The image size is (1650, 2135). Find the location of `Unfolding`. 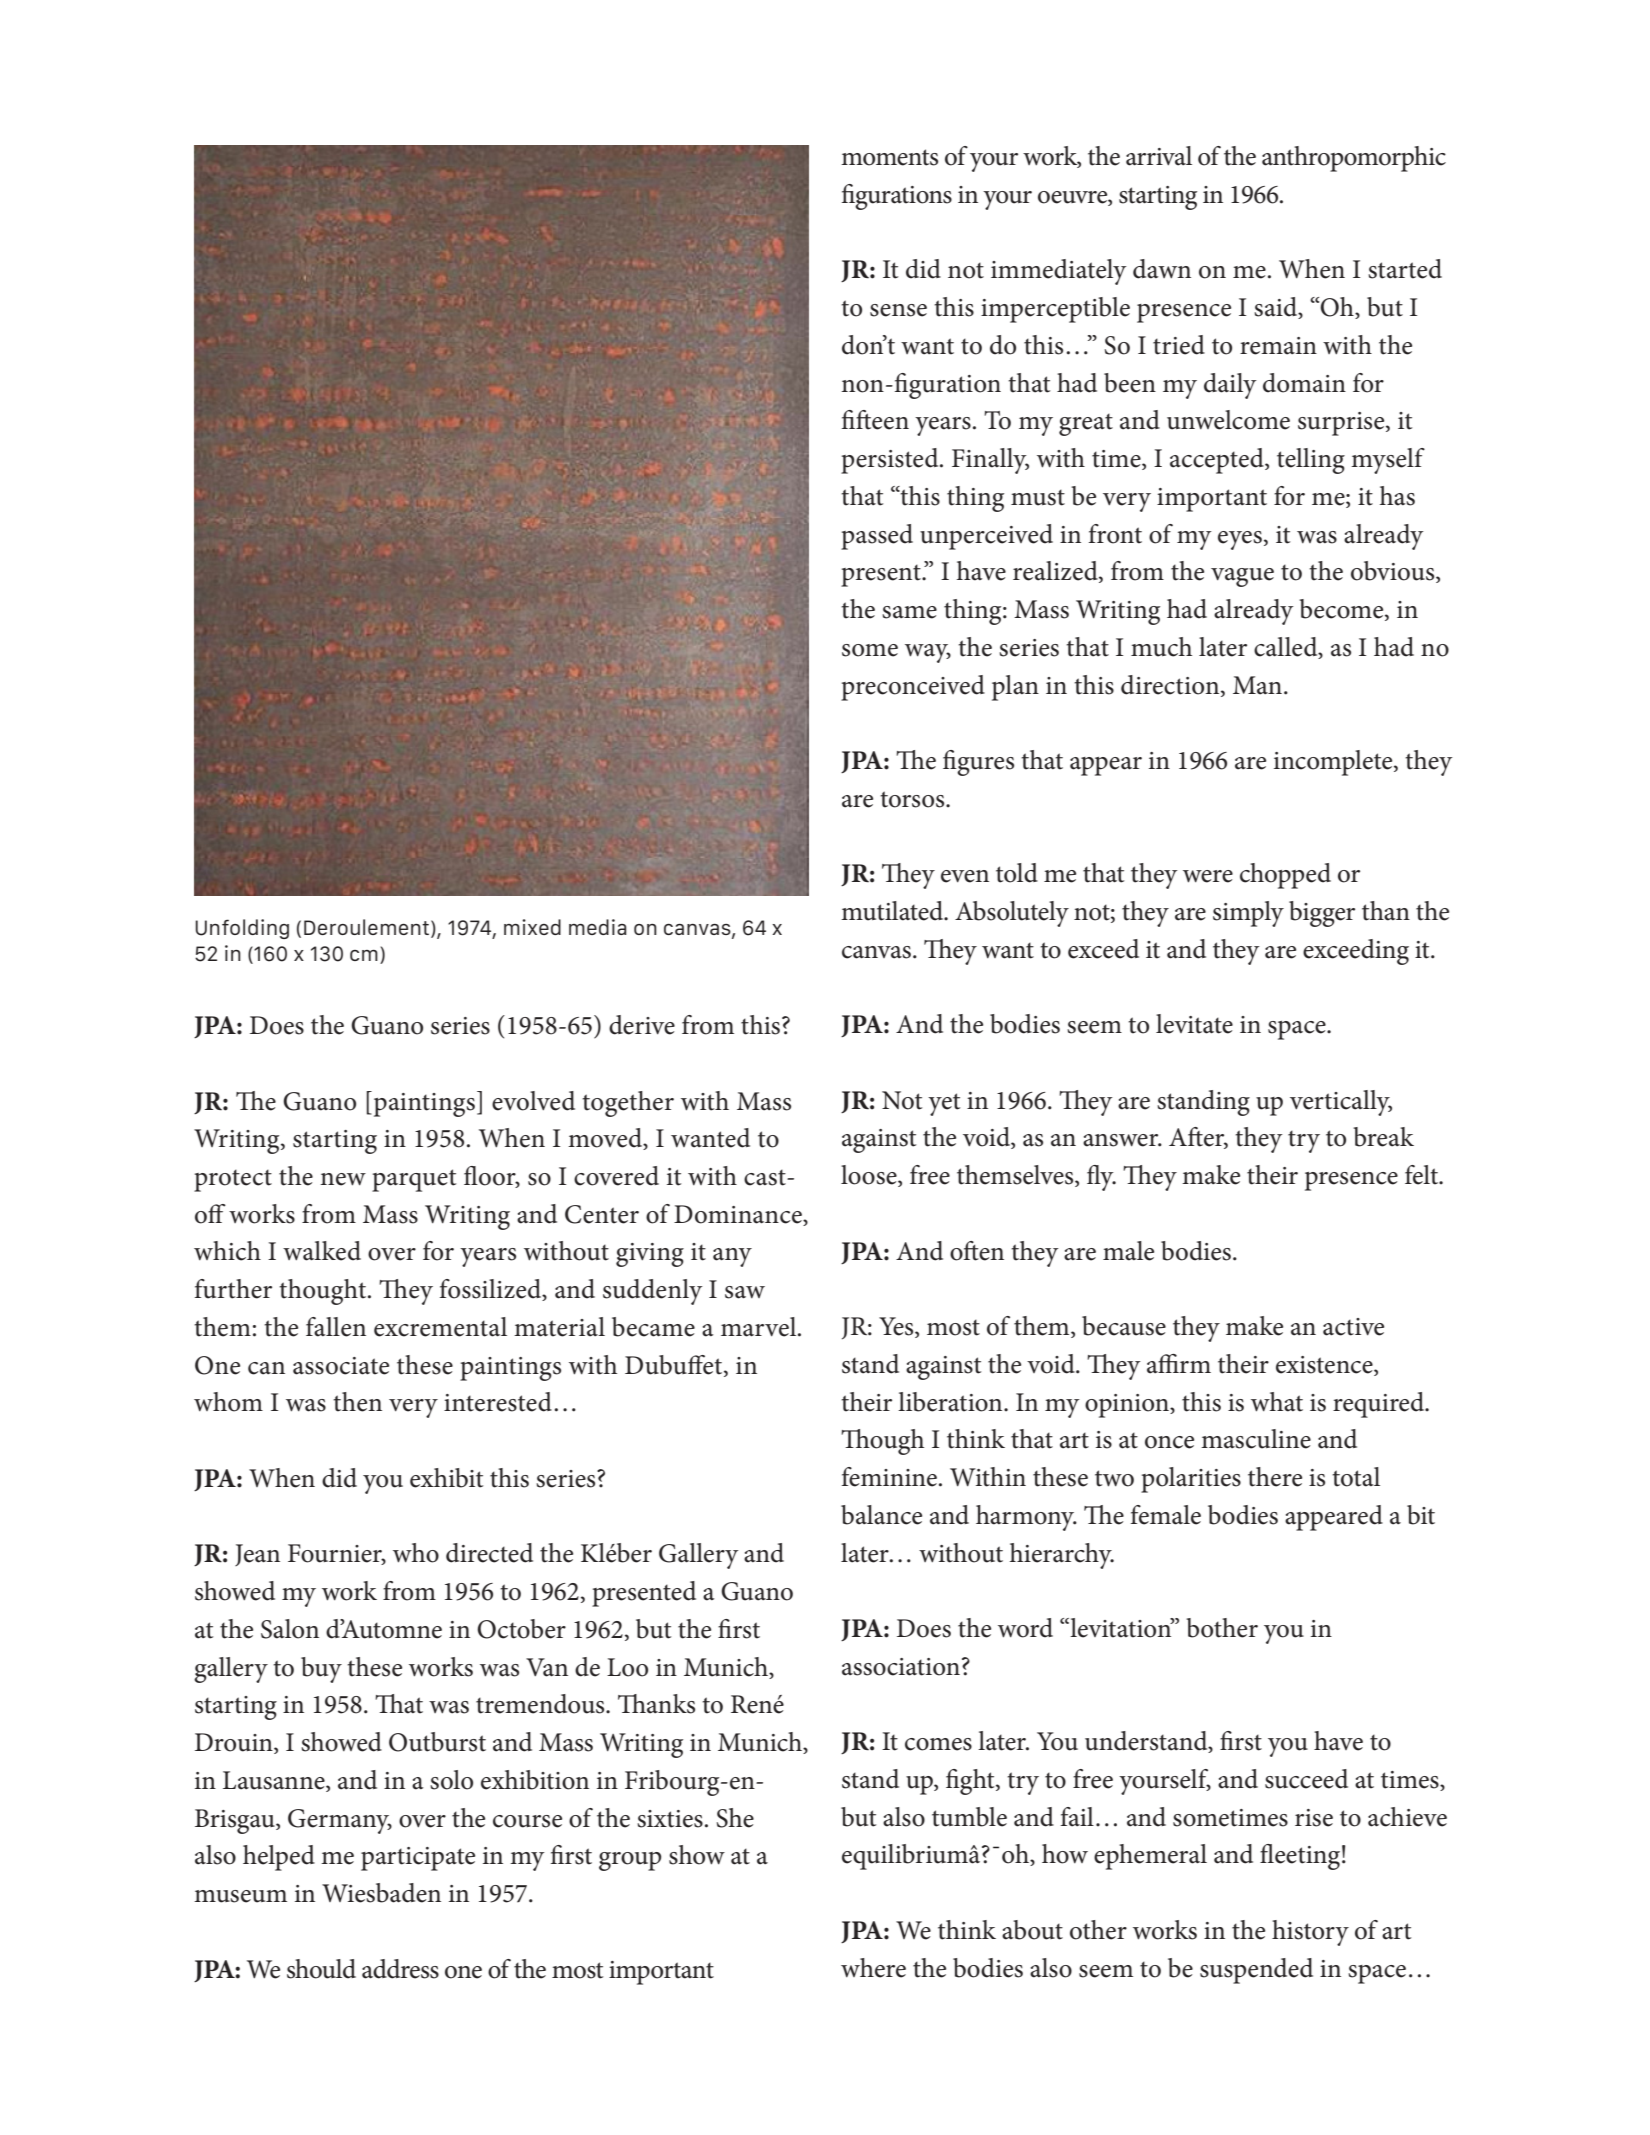

Unfolding is located at coordinates (242, 929).
